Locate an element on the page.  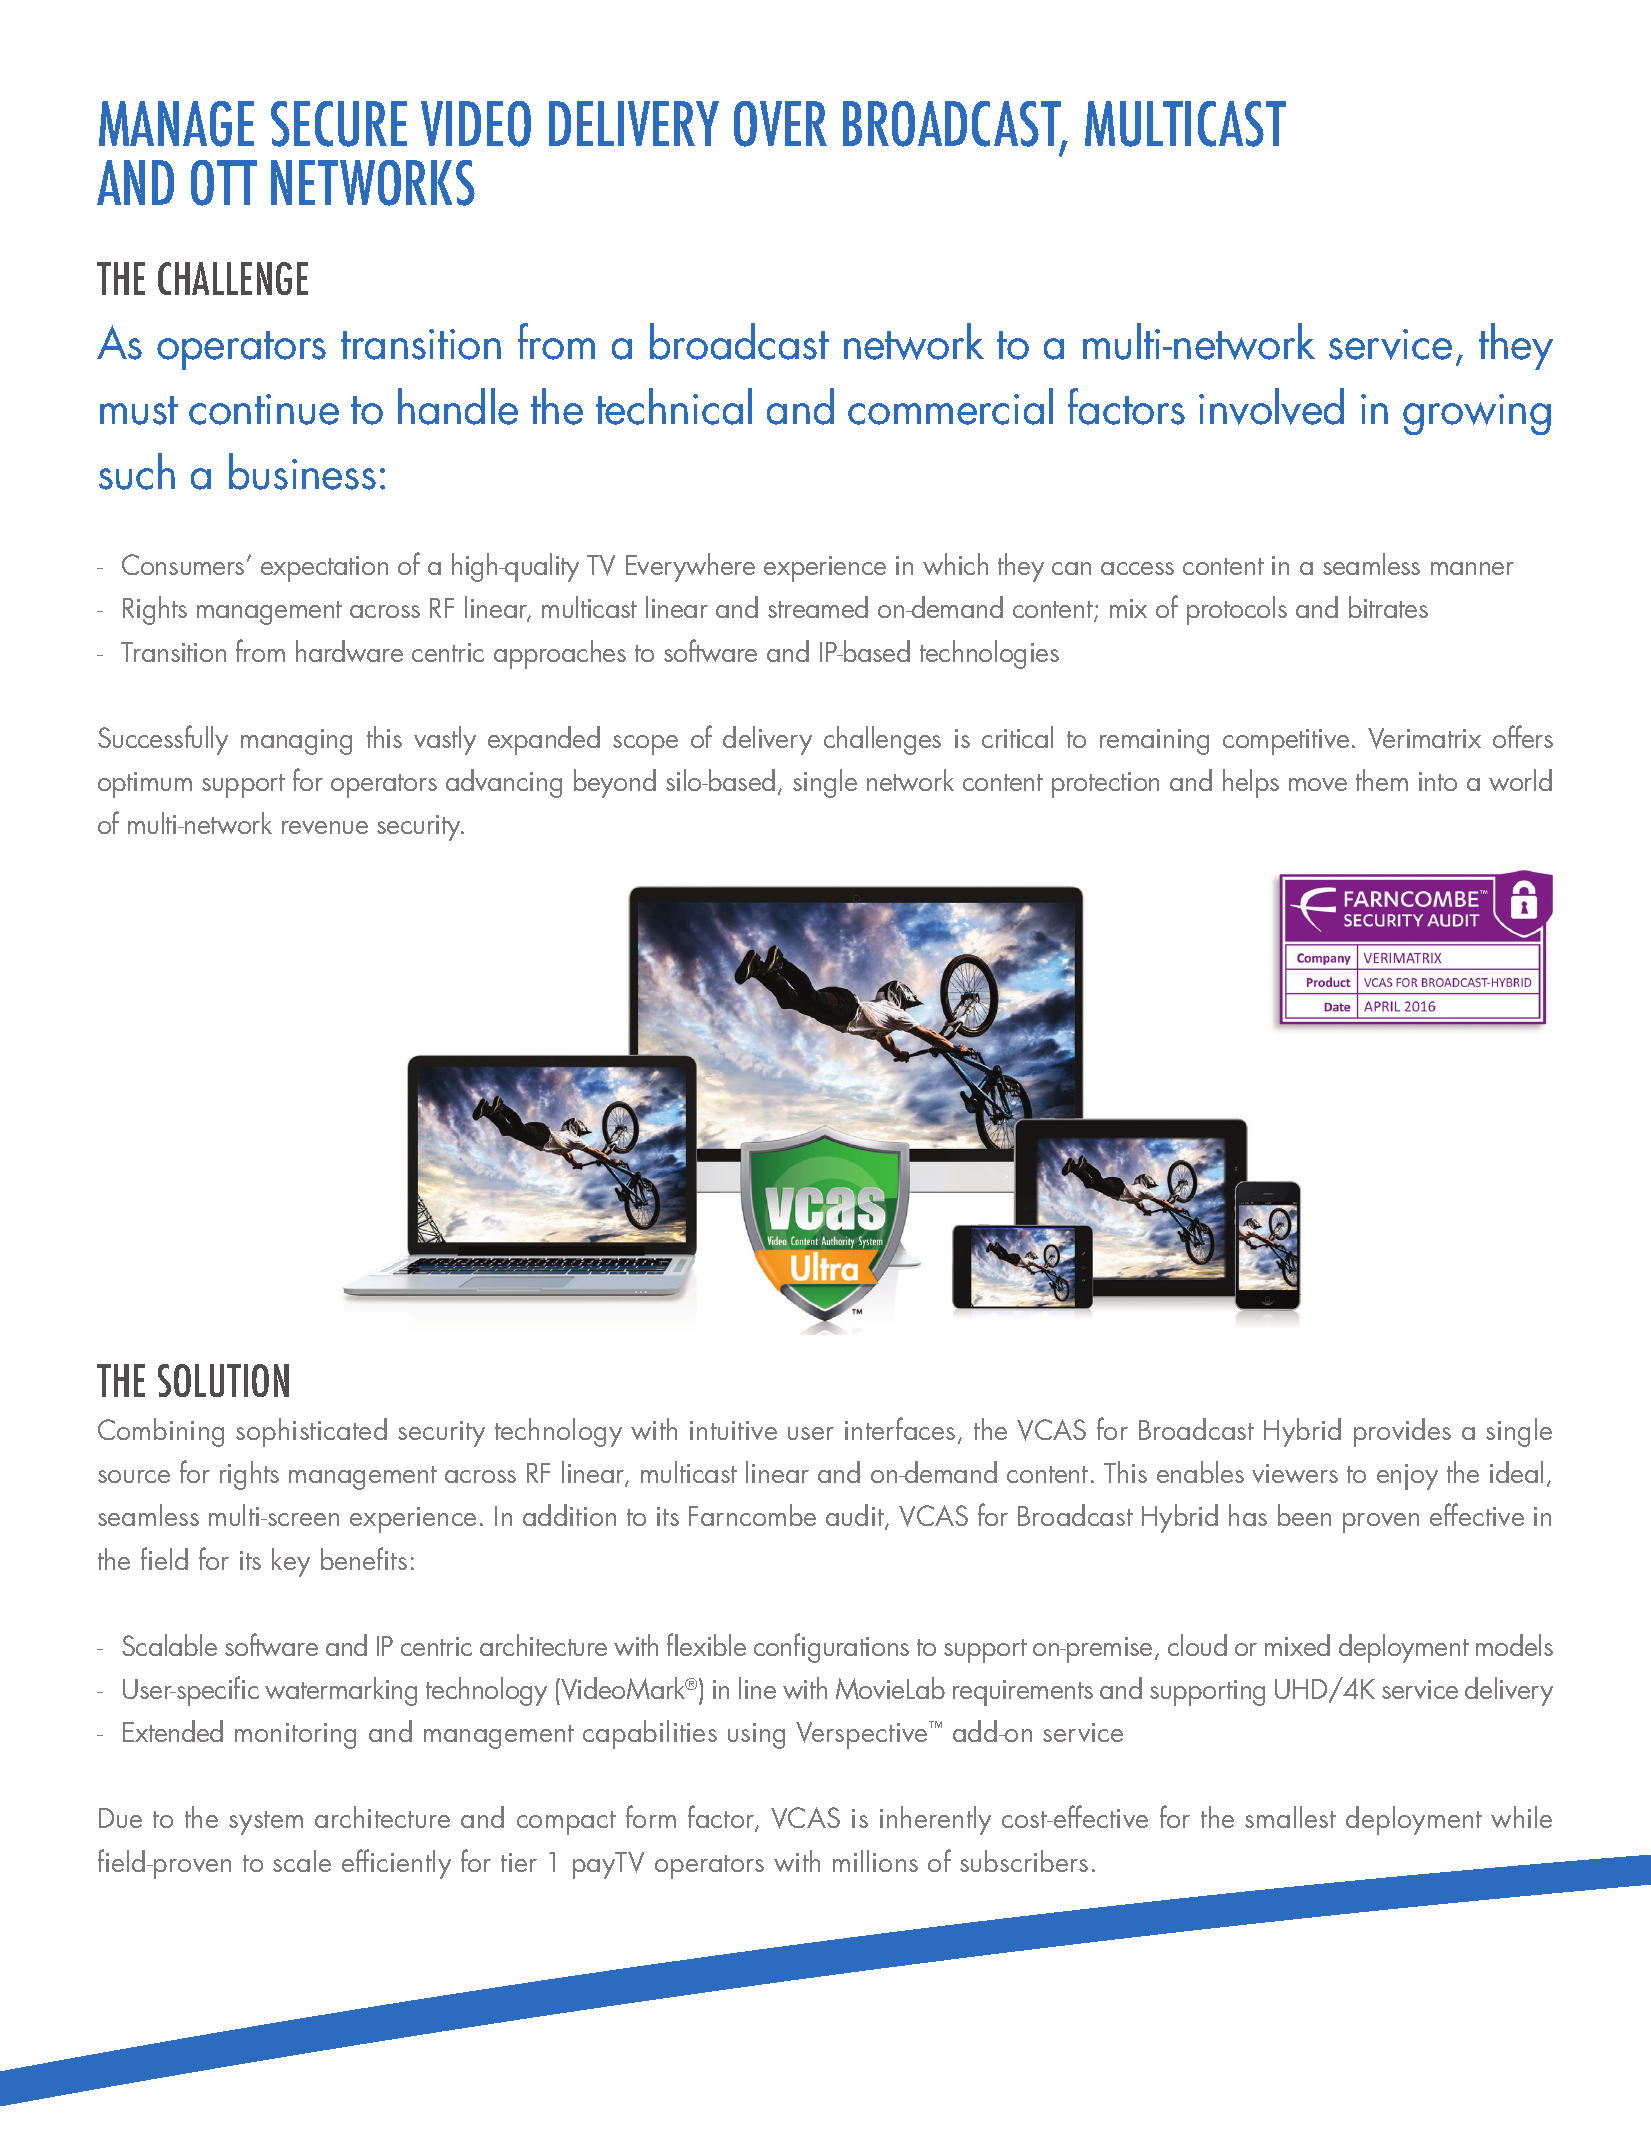
OVER is located at coordinates (780, 124).
